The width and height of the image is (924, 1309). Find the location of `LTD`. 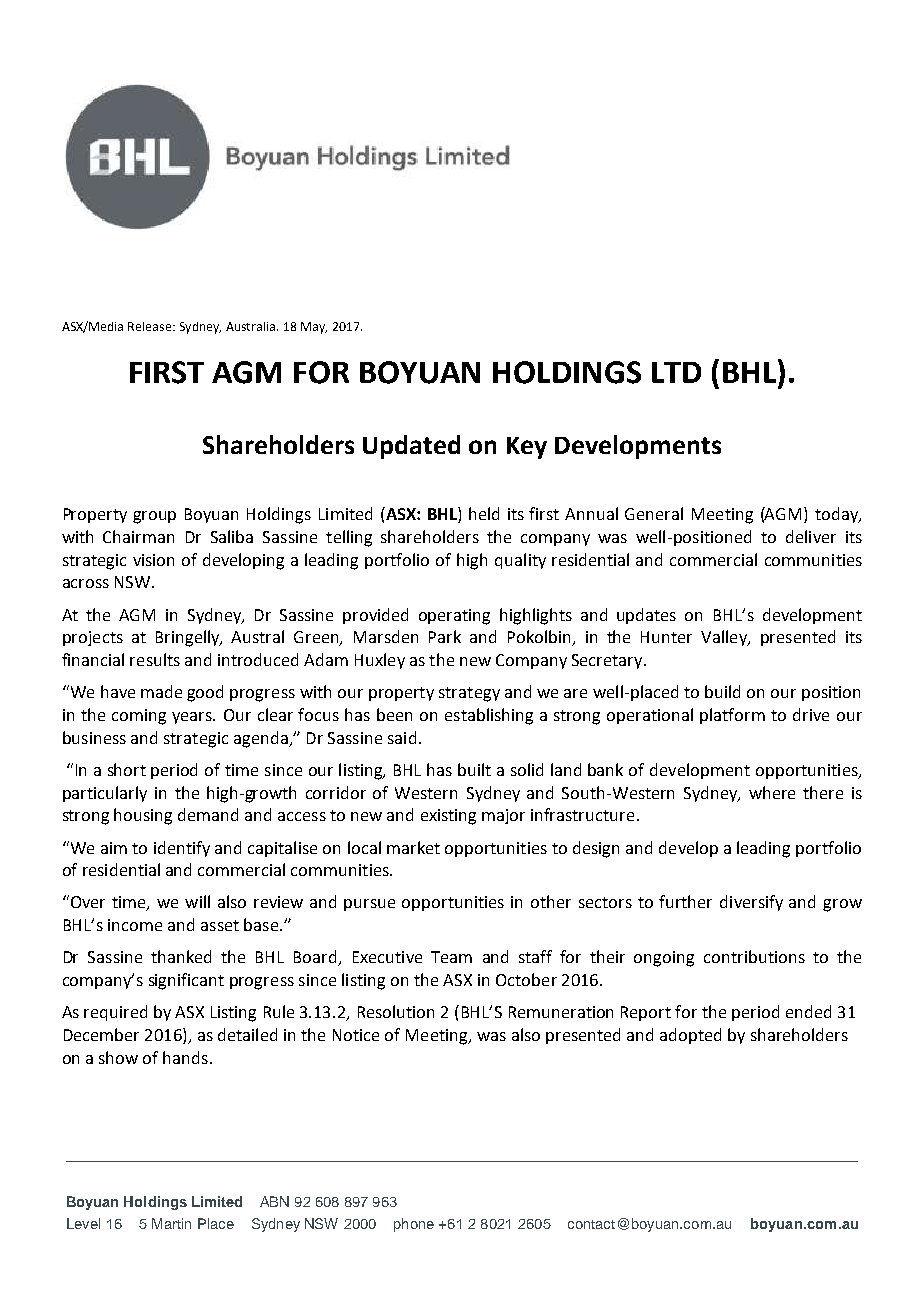

LTD is located at coordinates (676, 372).
